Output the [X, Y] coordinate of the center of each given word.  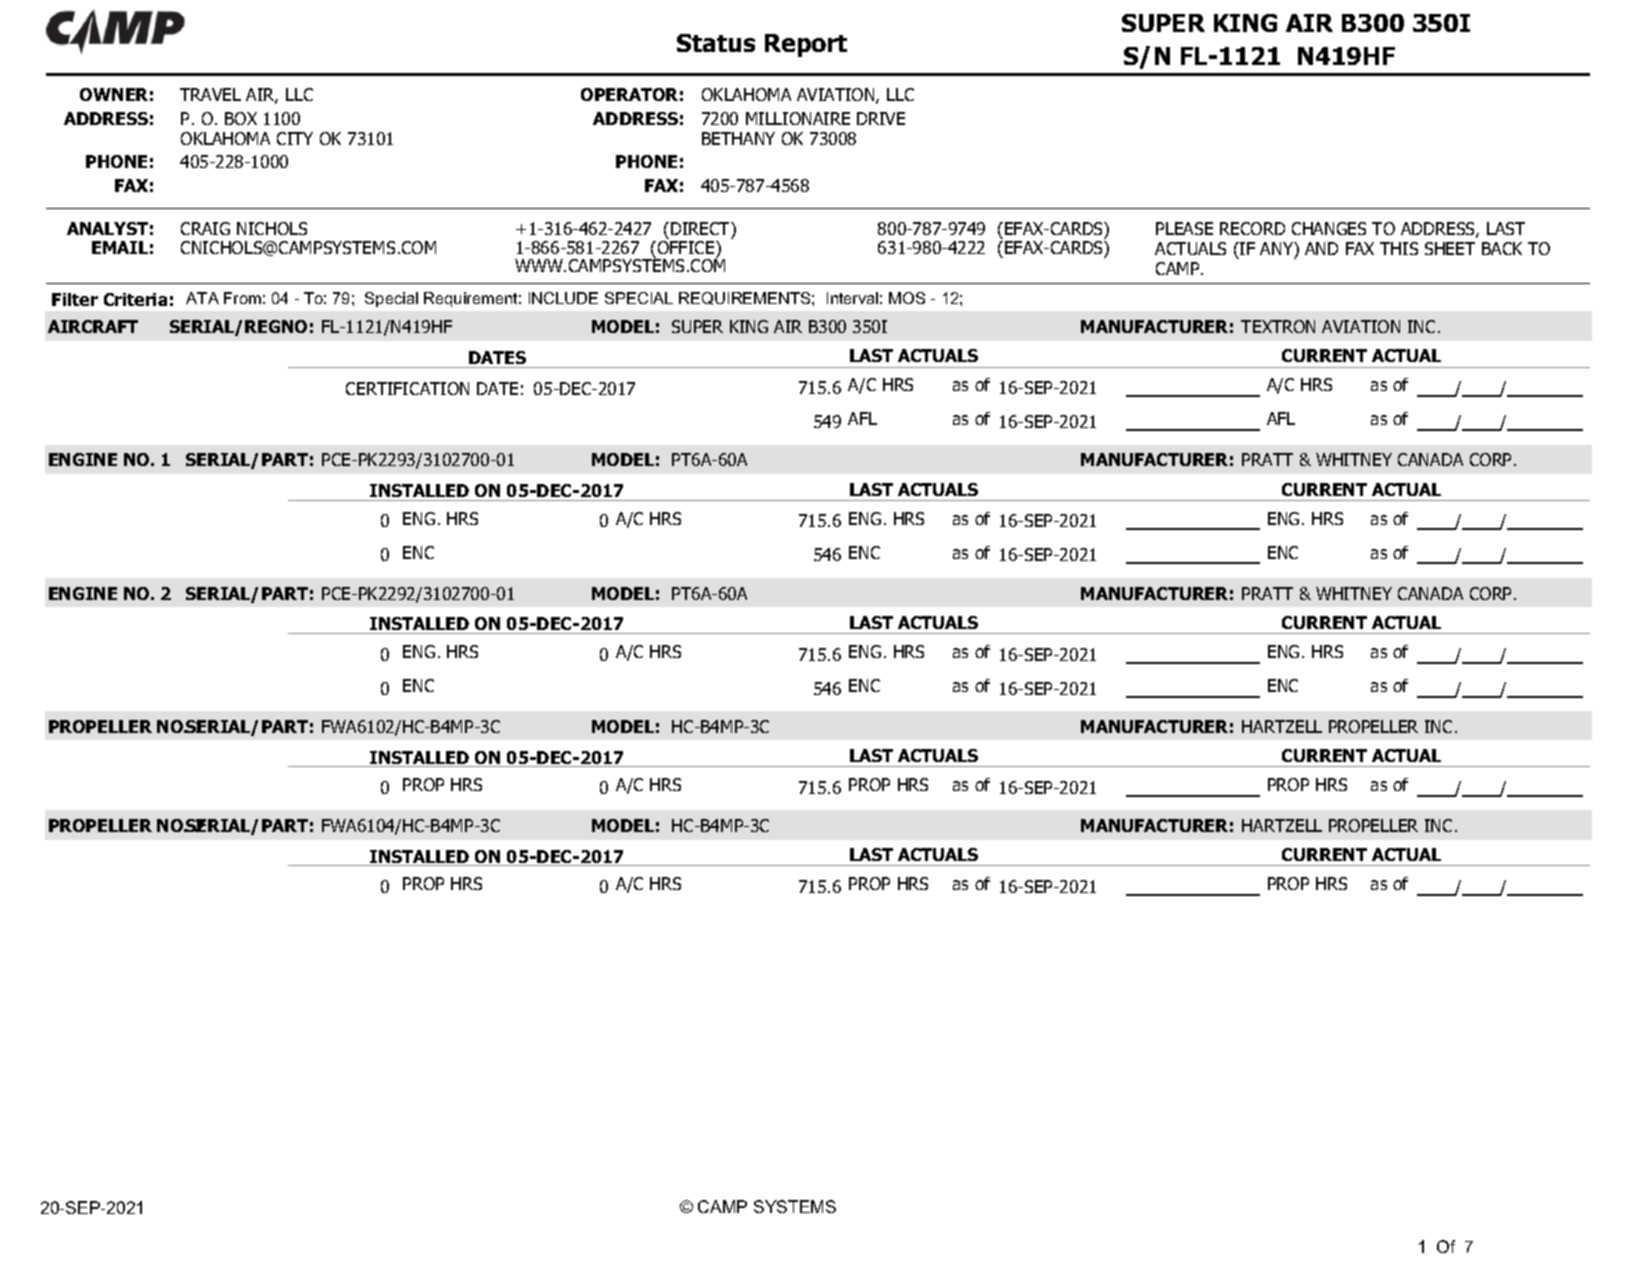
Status [716, 43]
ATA [202, 298]
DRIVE [881, 118]
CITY [295, 138]
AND [1321, 248]
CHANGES [1329, 228]
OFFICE [687, 246]
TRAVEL [210, 94]
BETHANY [738, 138]
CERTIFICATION [407, 388]
